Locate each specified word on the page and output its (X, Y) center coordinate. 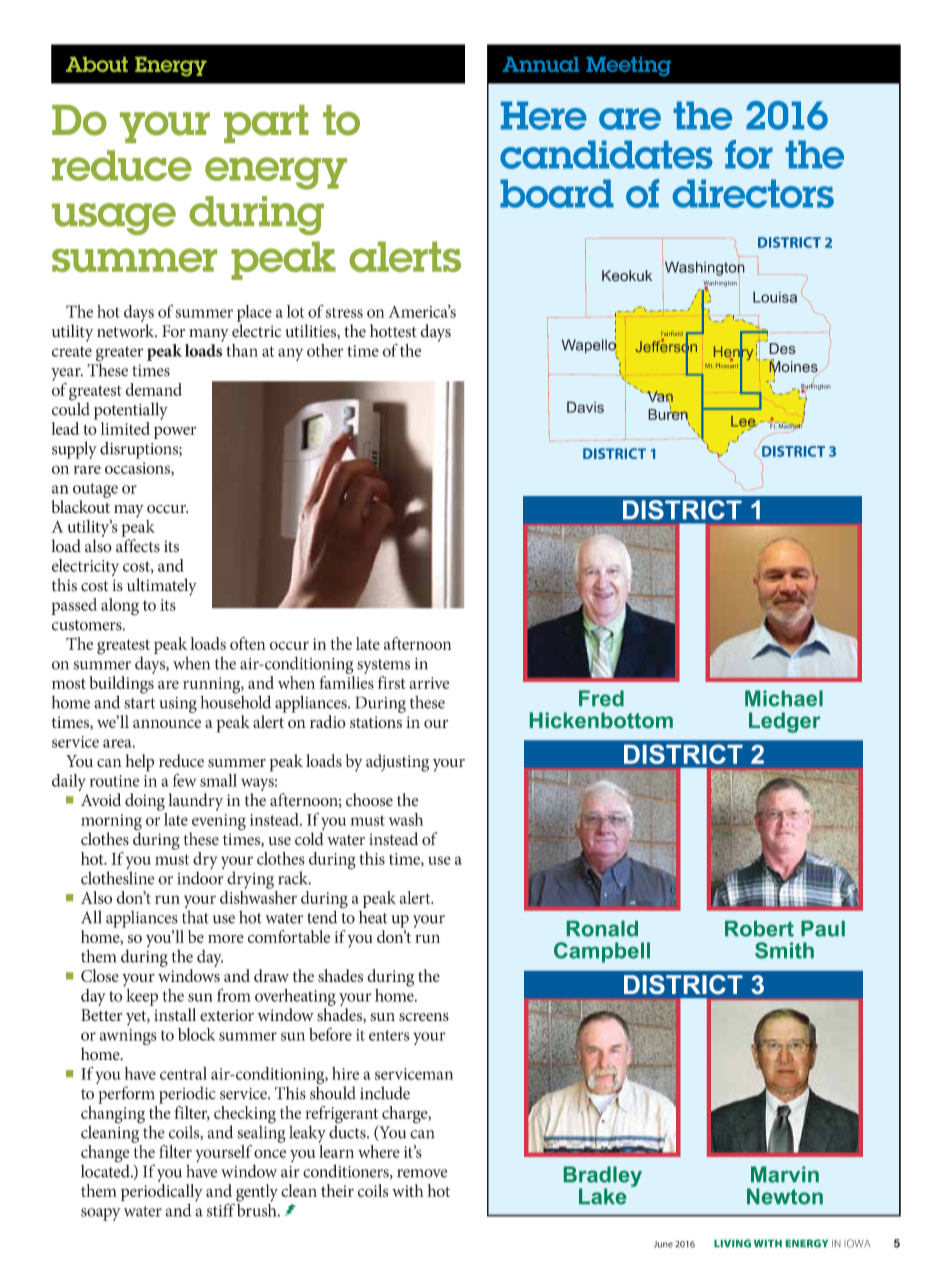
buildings (121, 686)
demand (153, 389)
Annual (541, 64)
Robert (759, 929)
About (97, 64)
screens (424, 1017)
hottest (393, 331)
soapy (101, 1214)
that (195, 917)
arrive (429, 683)
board (557, 193)
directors (753, 193)
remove (422, 1173)
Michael (784, 698)
